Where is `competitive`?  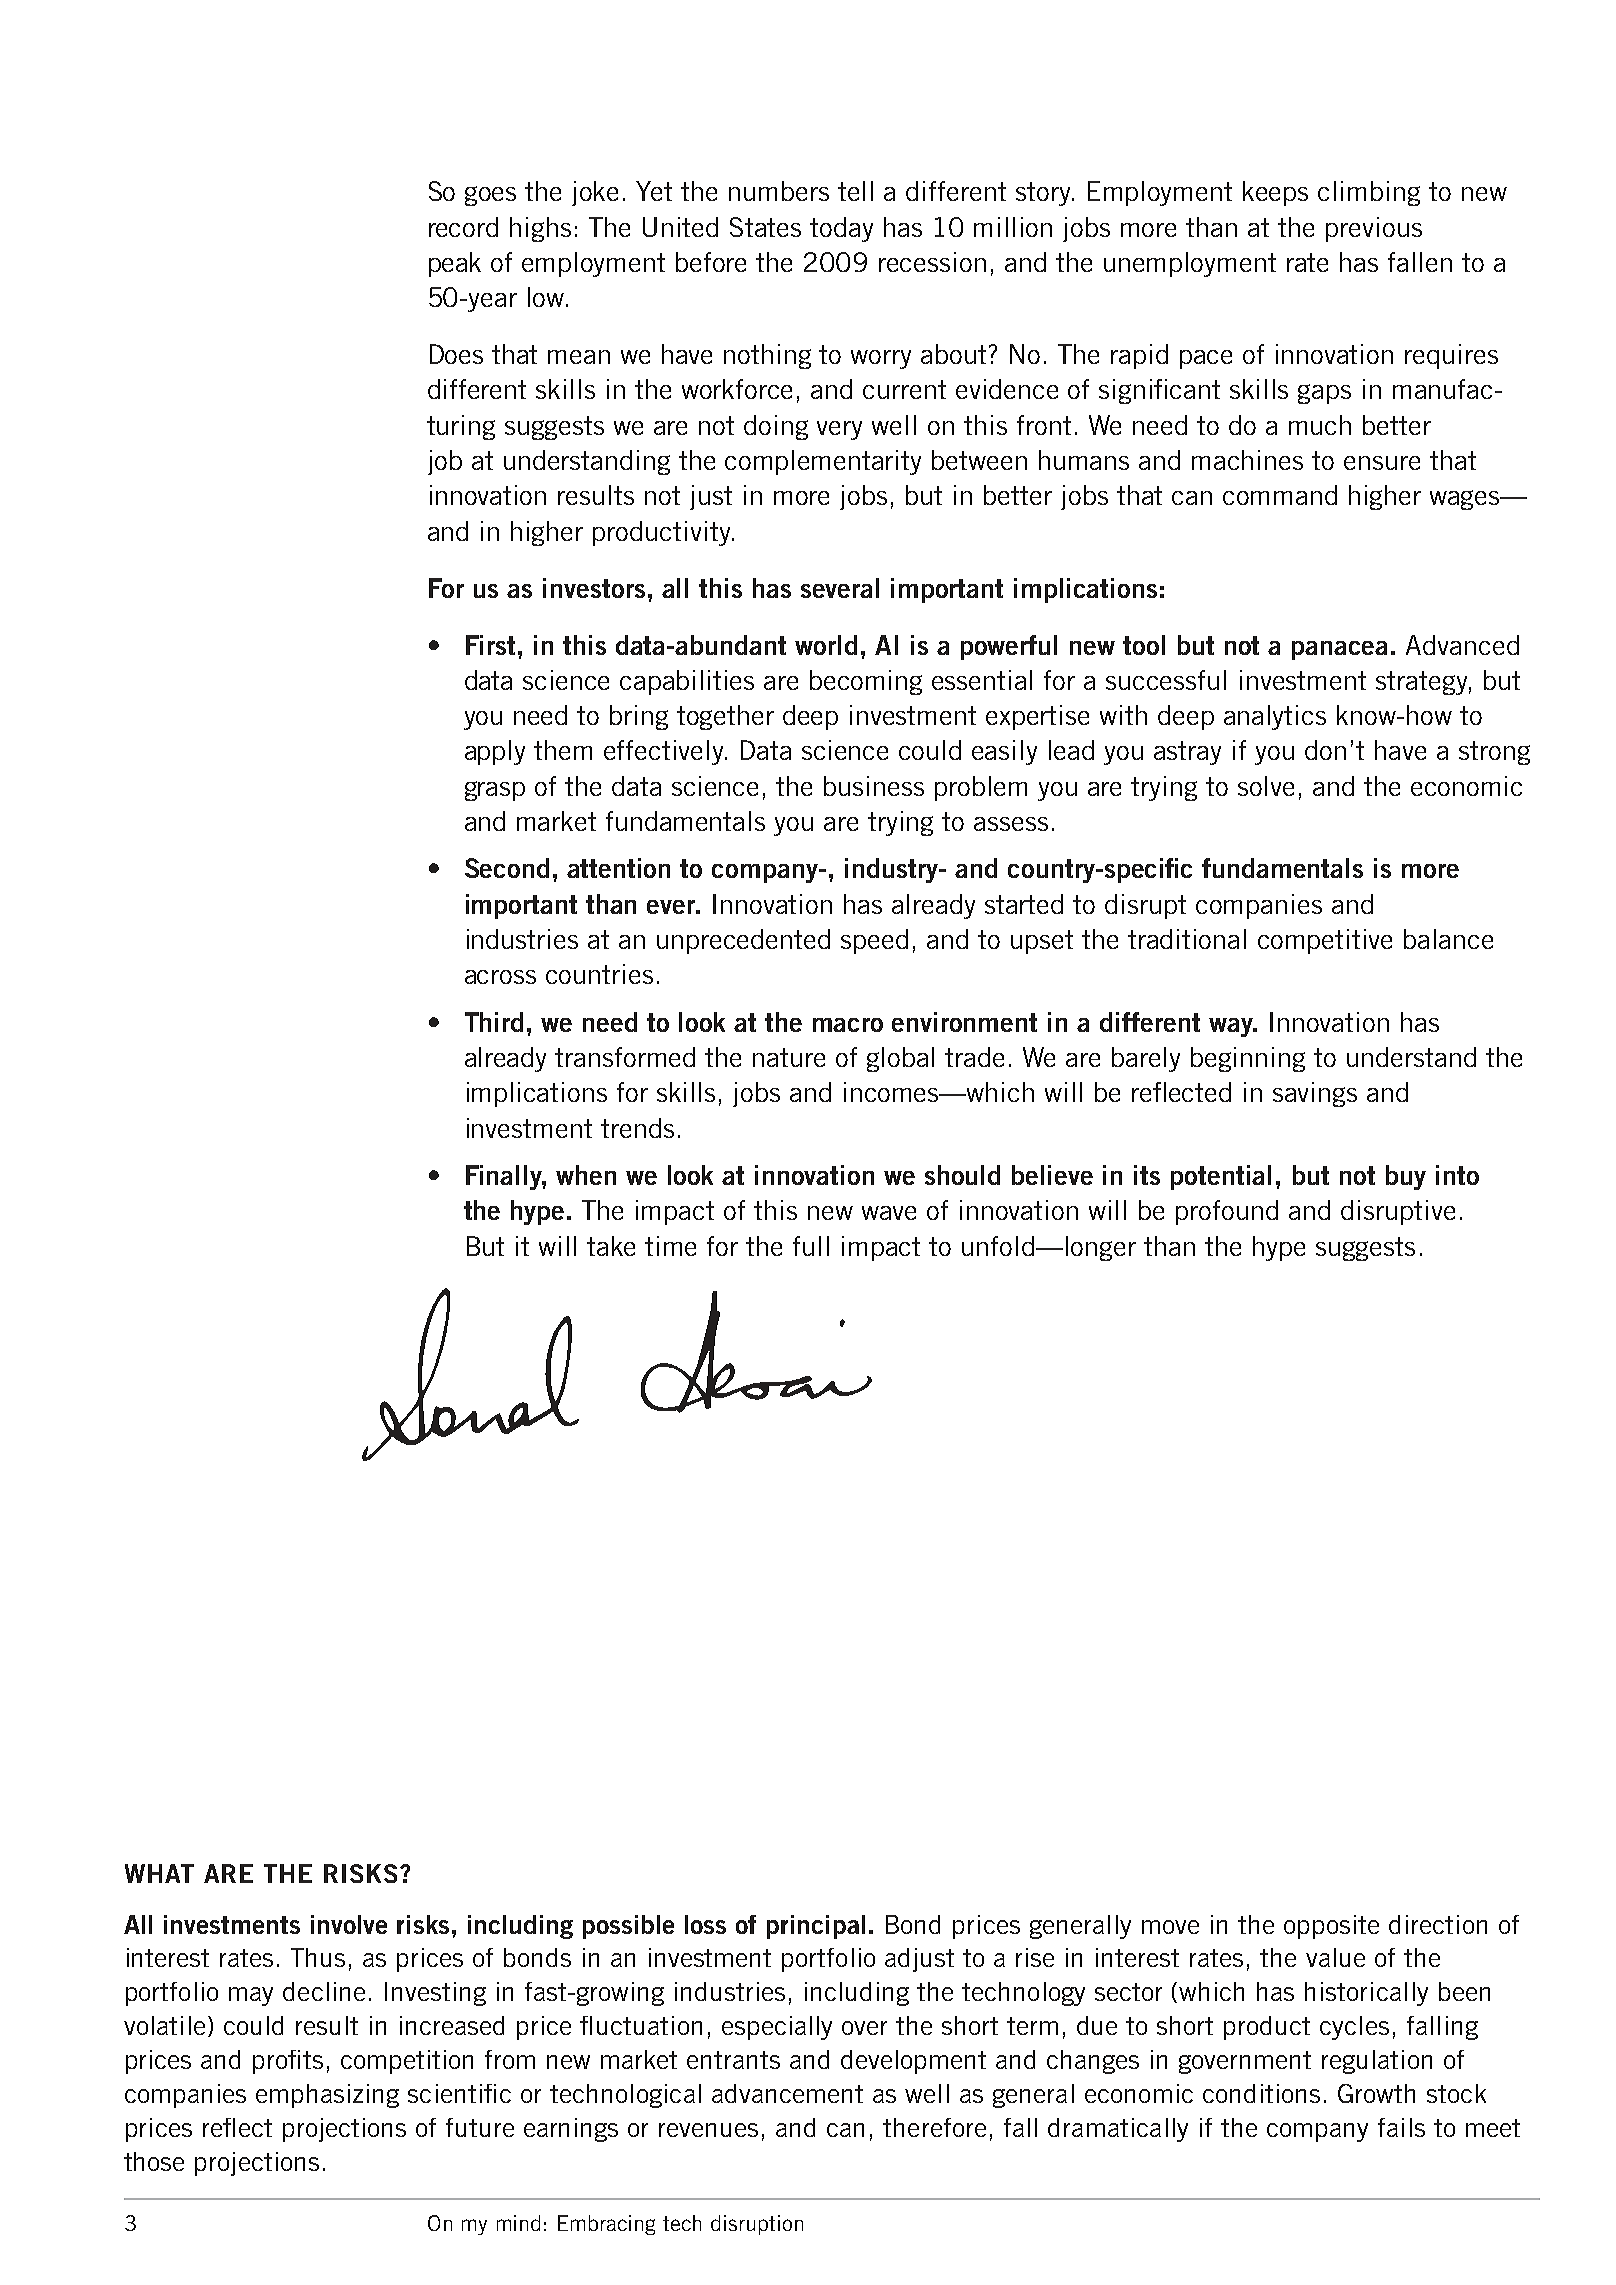 competitive is located at coordinates (1325, 941).
